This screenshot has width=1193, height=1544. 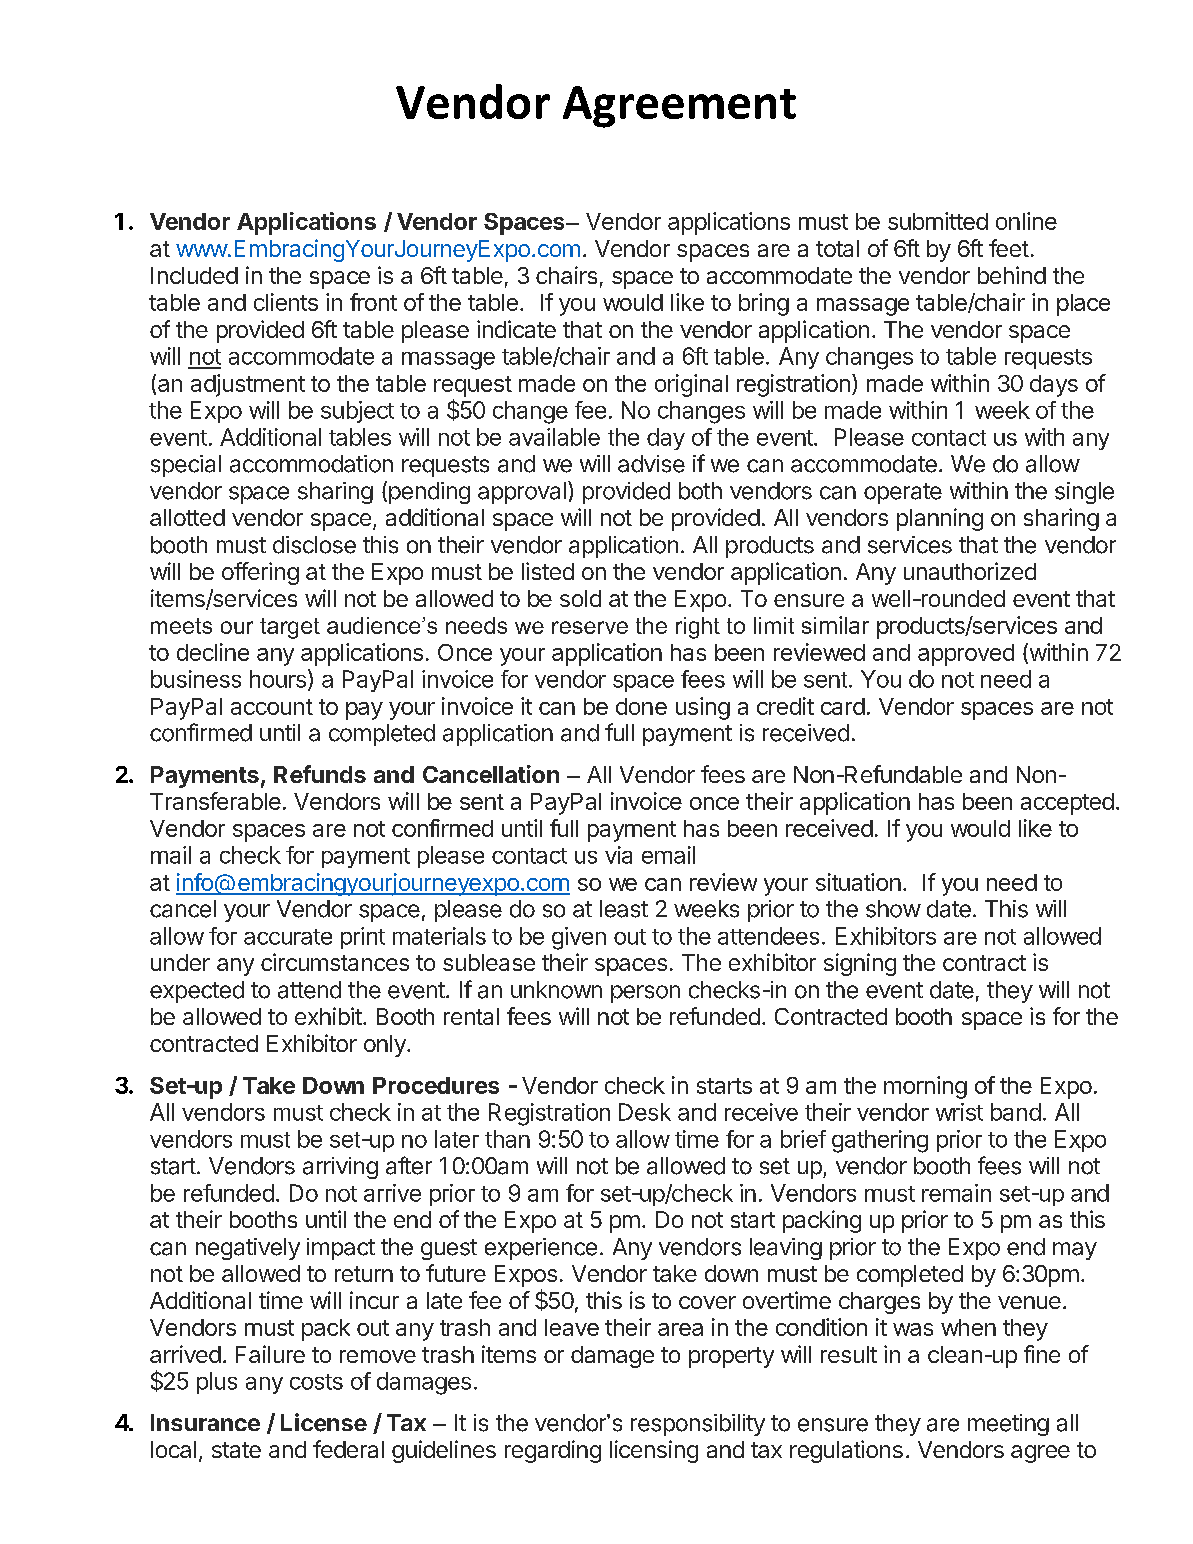 What do you see at coordinates (618, 855) in the screenshot?
I see `via` at bounding box center [618, 855].
